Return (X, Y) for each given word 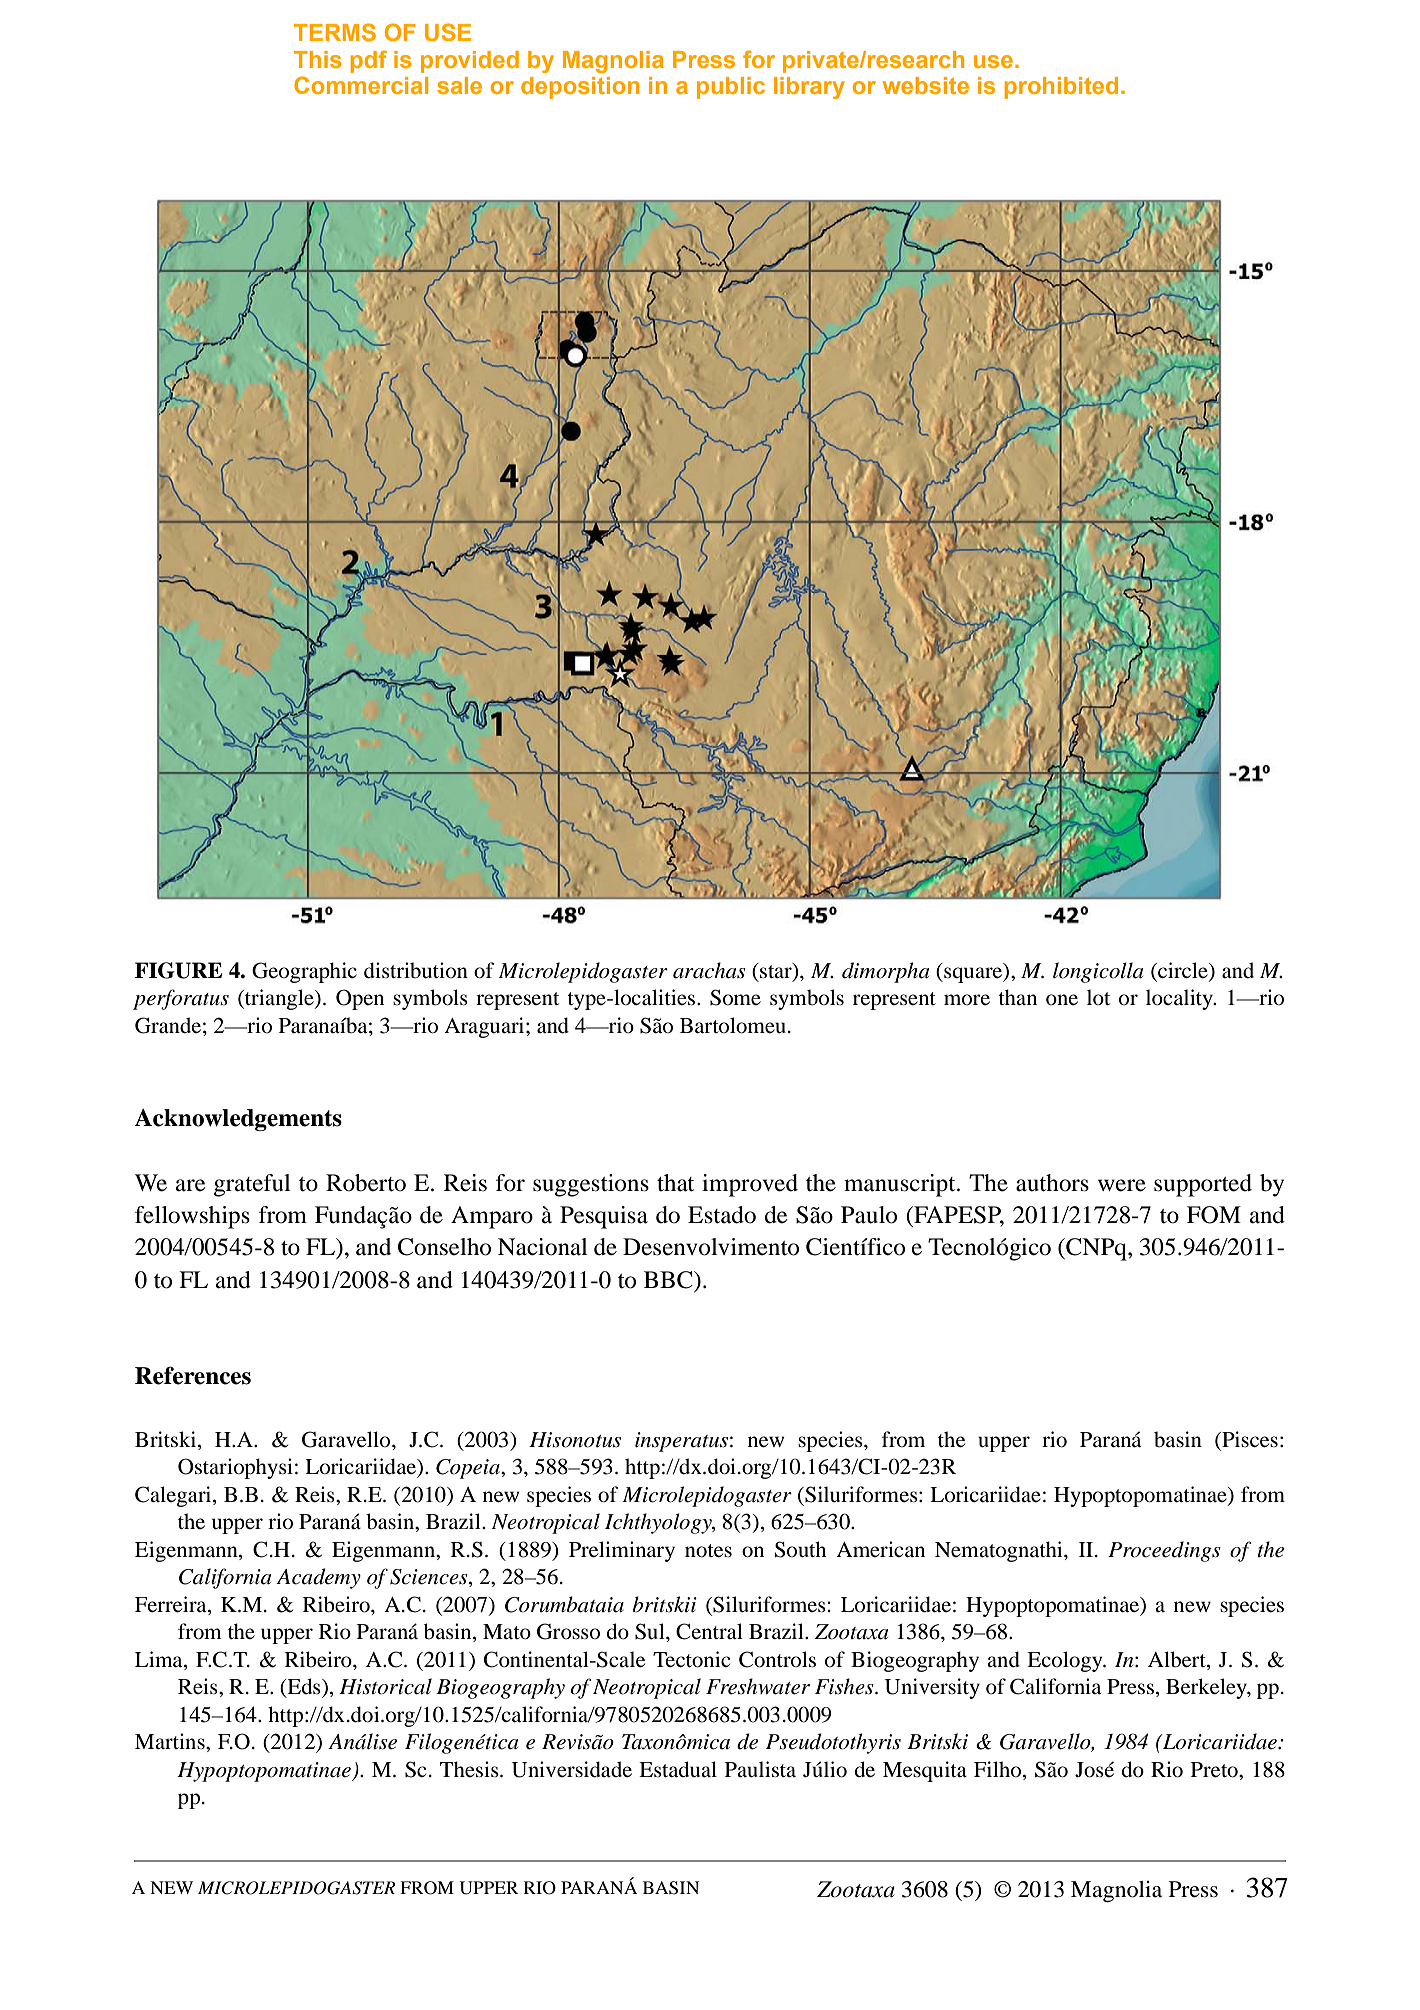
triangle (279, 999)
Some (735, 997)
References (193, 1375)
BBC (669, 1280)
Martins (171, 1741)
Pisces (1249, 1440)
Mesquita (925, 1771)
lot (1098, 997)
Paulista (760, 1769)
